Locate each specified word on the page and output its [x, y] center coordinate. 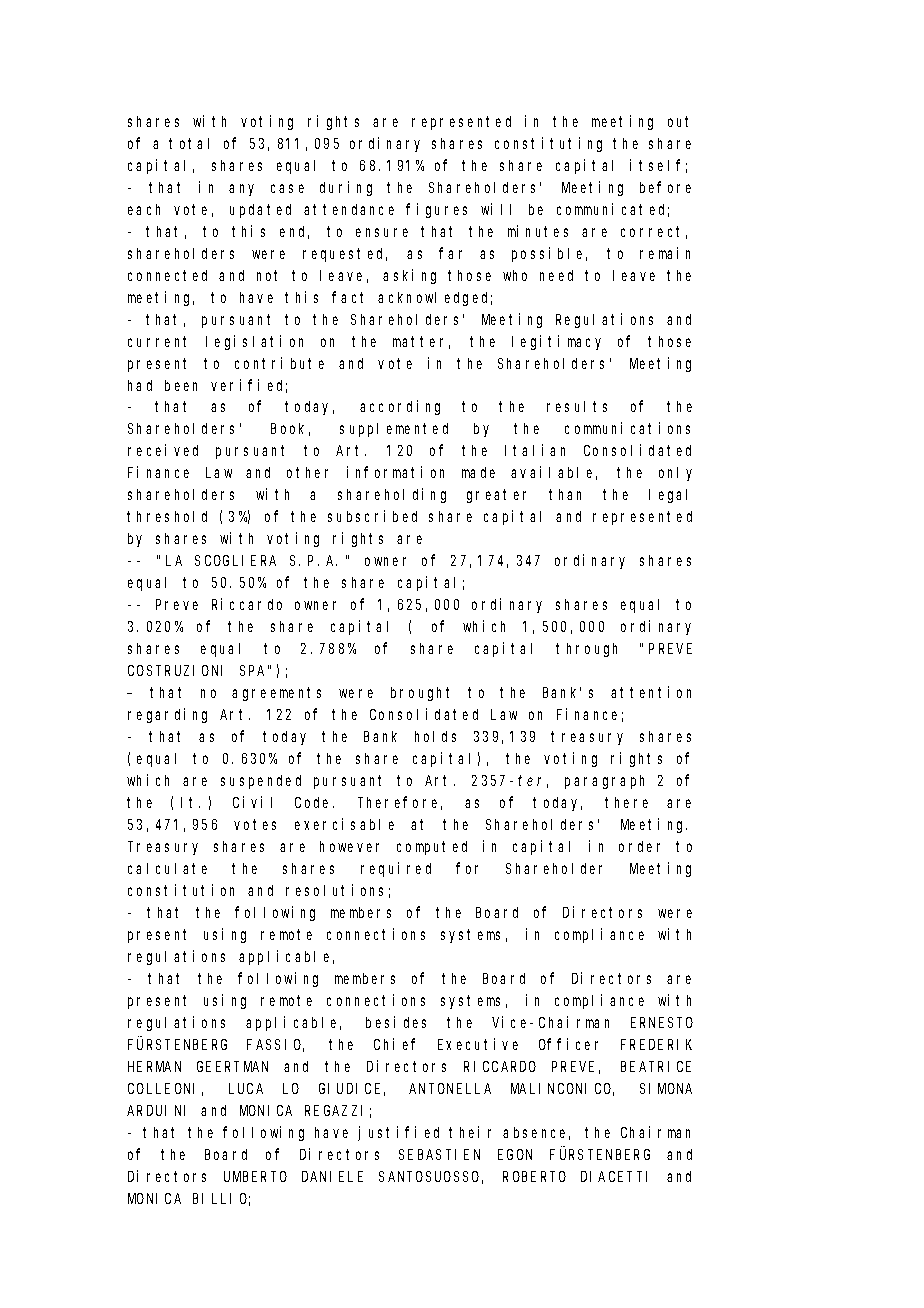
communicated [613, 210]
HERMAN [154, 1066]
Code [314, 802]
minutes [538, 231]
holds [435, 736]
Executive [478, 1044]
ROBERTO [534, 1176]
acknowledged [435, 299]
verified [249, 386]
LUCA [246, 1088]
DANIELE [332, 1176]
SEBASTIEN [439, 1154]
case [287, 188]
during [346, 188]
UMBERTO [255, 1176]
